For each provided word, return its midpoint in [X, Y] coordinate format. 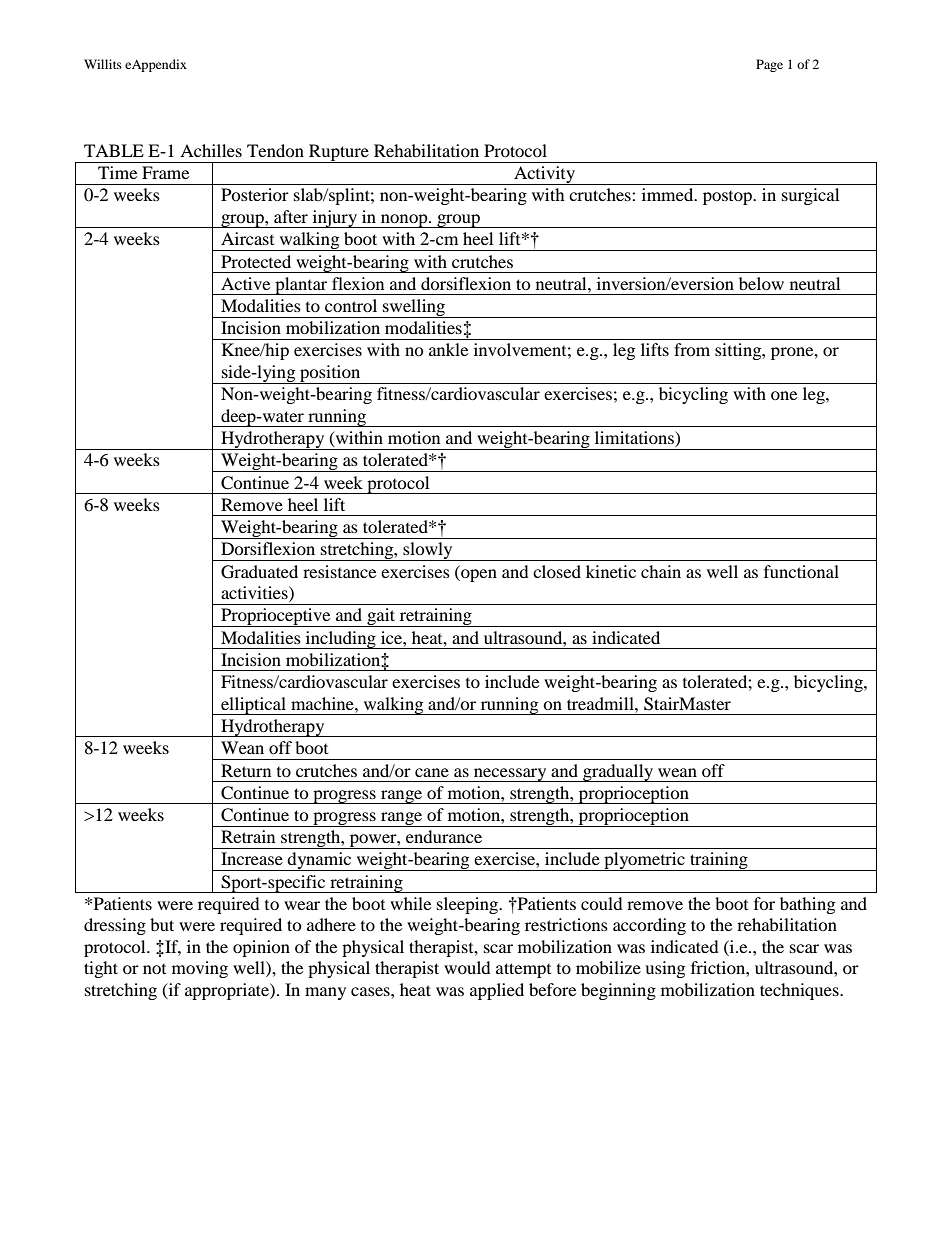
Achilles [211, 150]
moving [200, 969]
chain [661, 571]
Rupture [339, 153]
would [467, 967]
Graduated [259, 572]
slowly [428, 551]
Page [769, 65]
